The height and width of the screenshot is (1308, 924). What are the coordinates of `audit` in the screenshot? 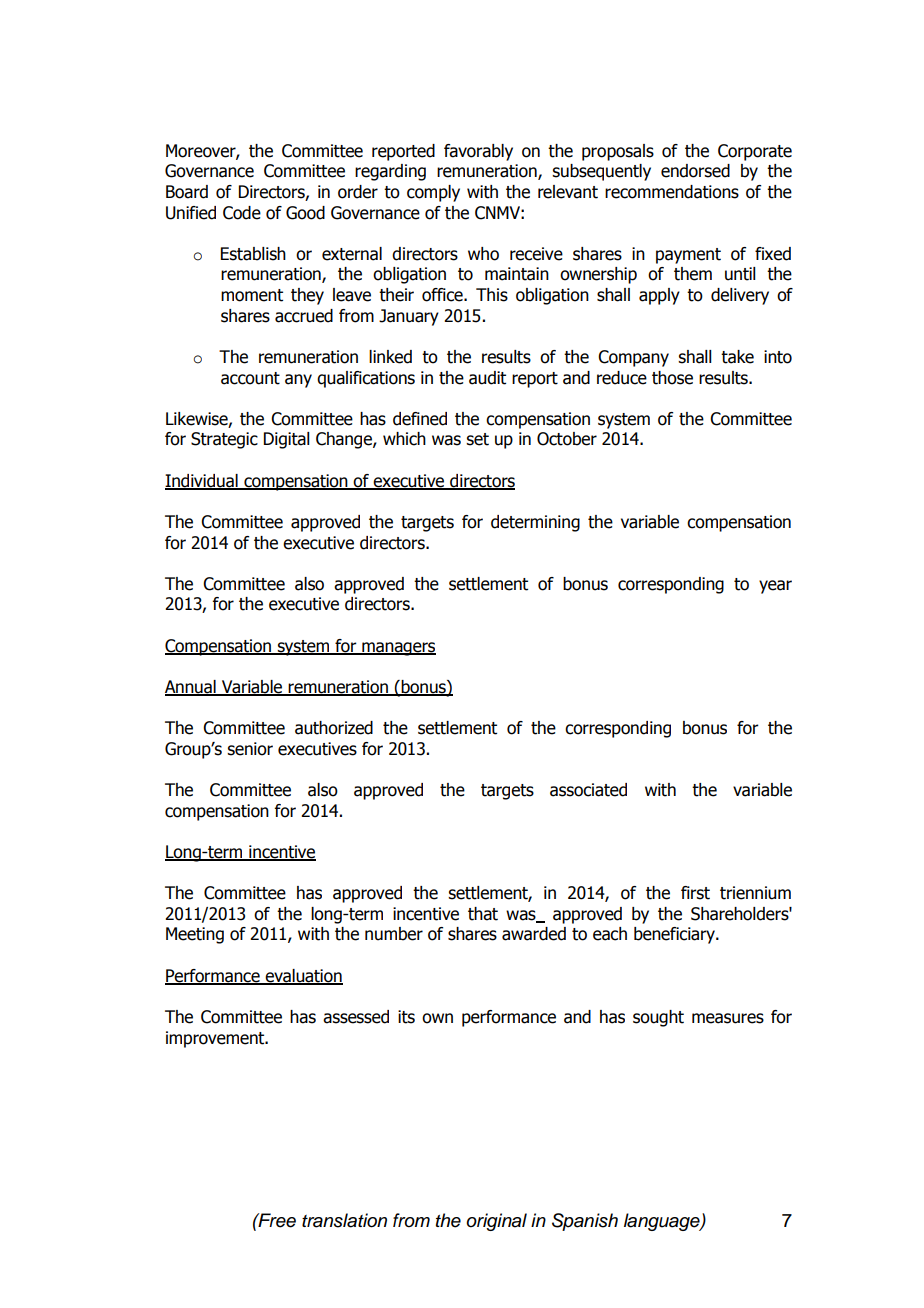 It's located at (487, 378).
